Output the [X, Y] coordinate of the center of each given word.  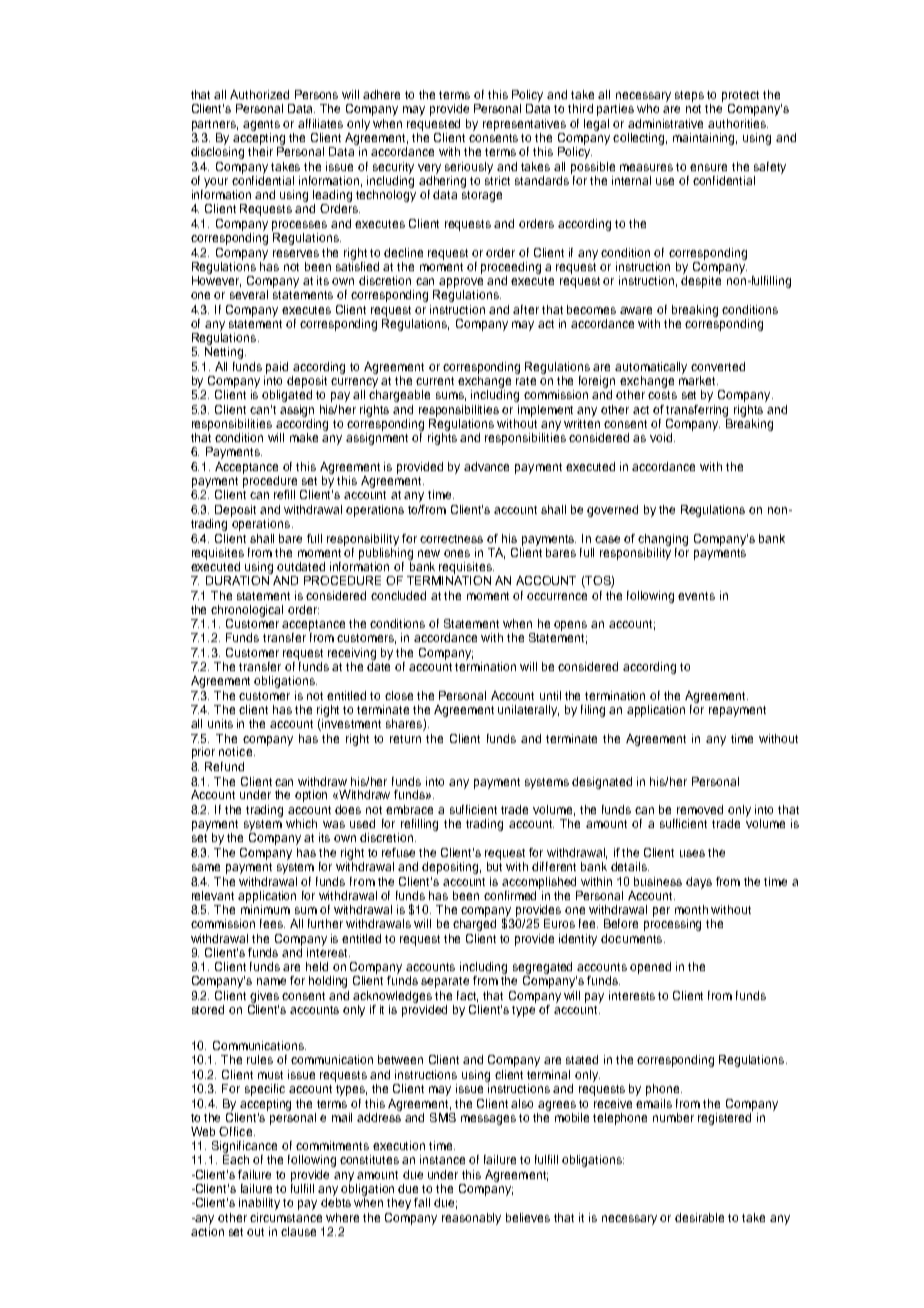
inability [259, 1204]
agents [261, 125]
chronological [247, 611]
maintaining [705, 139]
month [691, 909]
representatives [524, 125]
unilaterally [528, 711]
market [698, 379]
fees [272, 923]
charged [474, 925]
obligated [287, 396]
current [435, 381]
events [696, 596]
